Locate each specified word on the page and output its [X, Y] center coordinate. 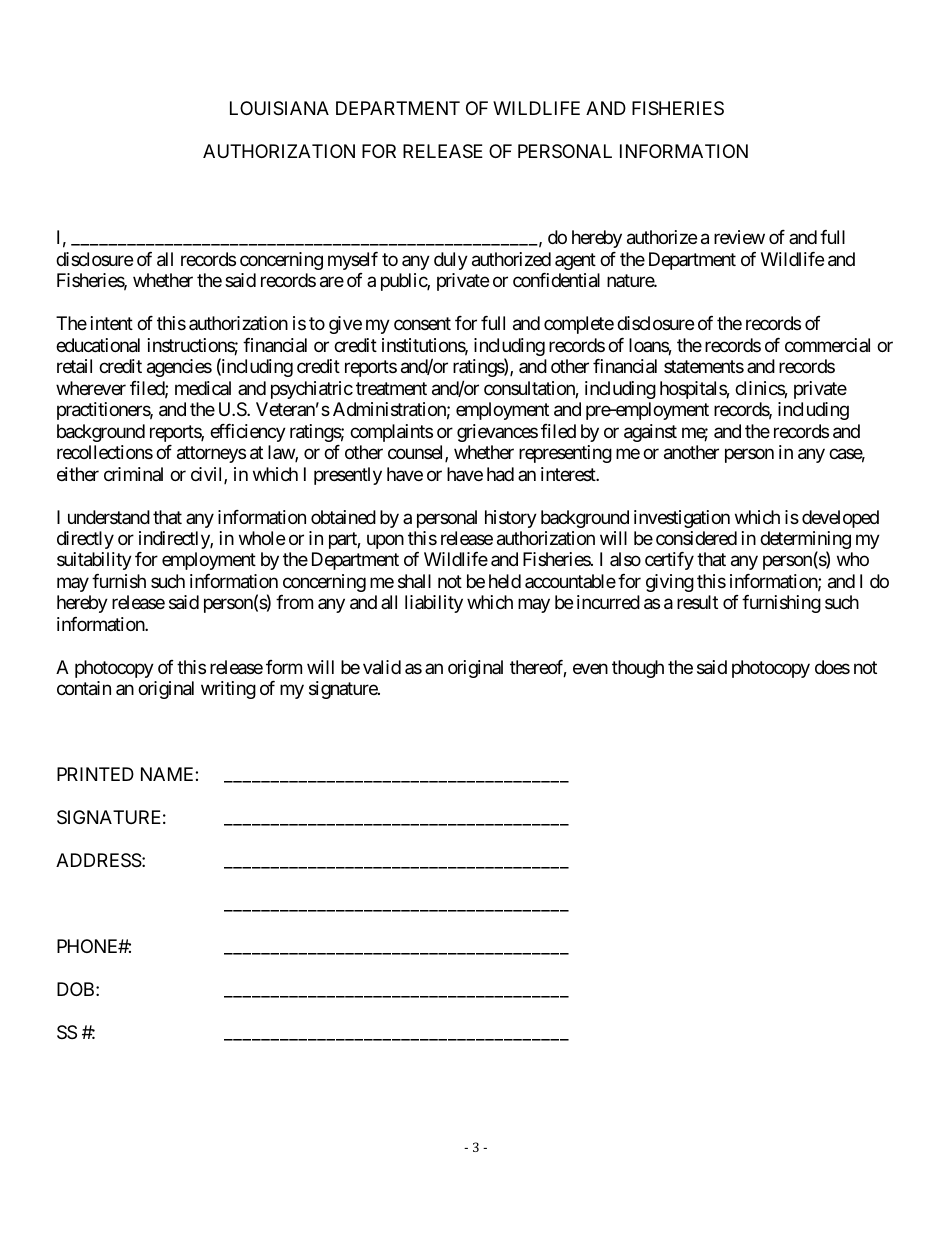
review [739, 237]
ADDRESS [99, 860]
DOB [75, 989]
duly [451, 261]
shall [414, 581]
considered [696, 538]
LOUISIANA [279, 108]
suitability [94, 561]
